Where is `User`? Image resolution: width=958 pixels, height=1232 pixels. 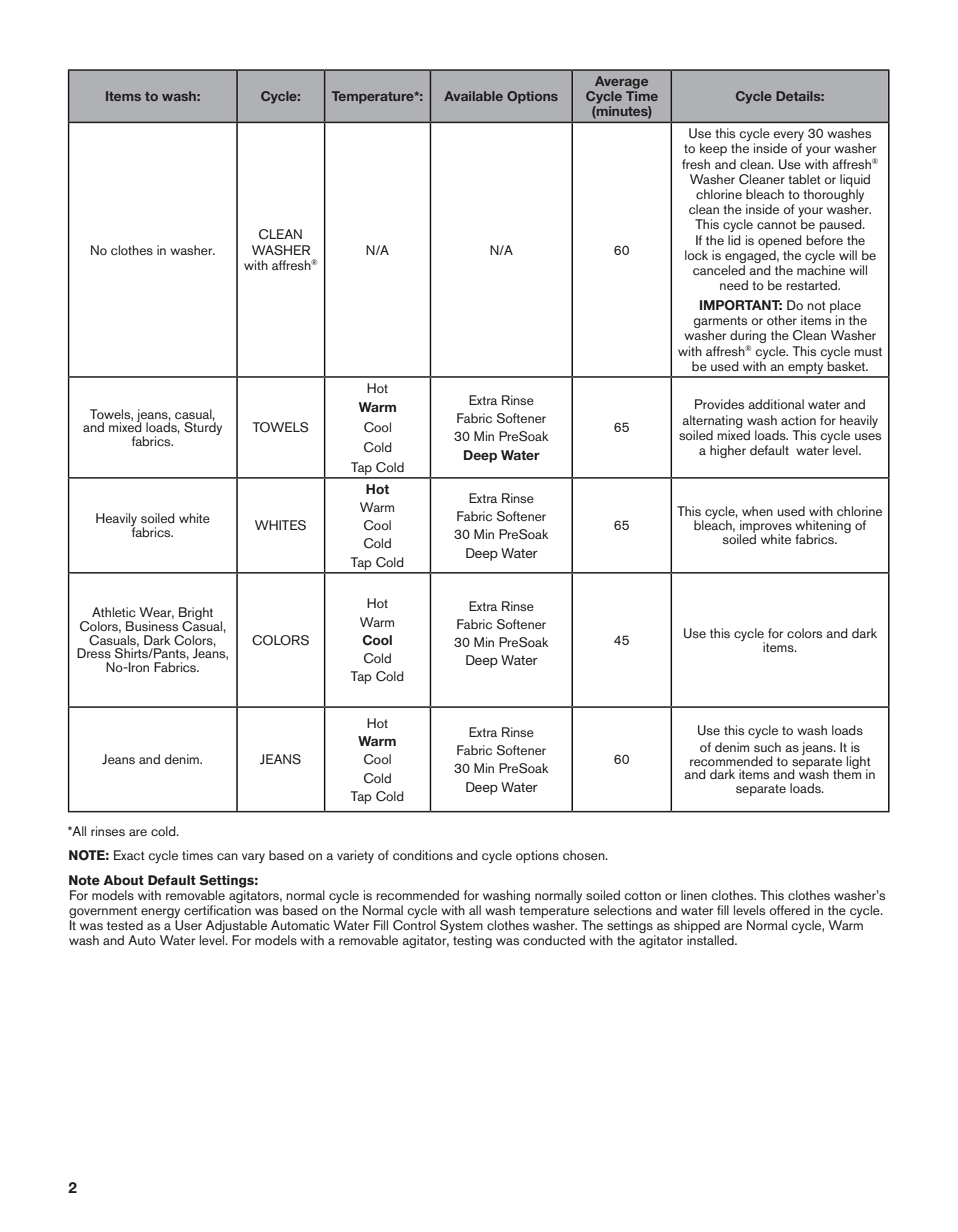
User is located at coordinates (188, 925).
